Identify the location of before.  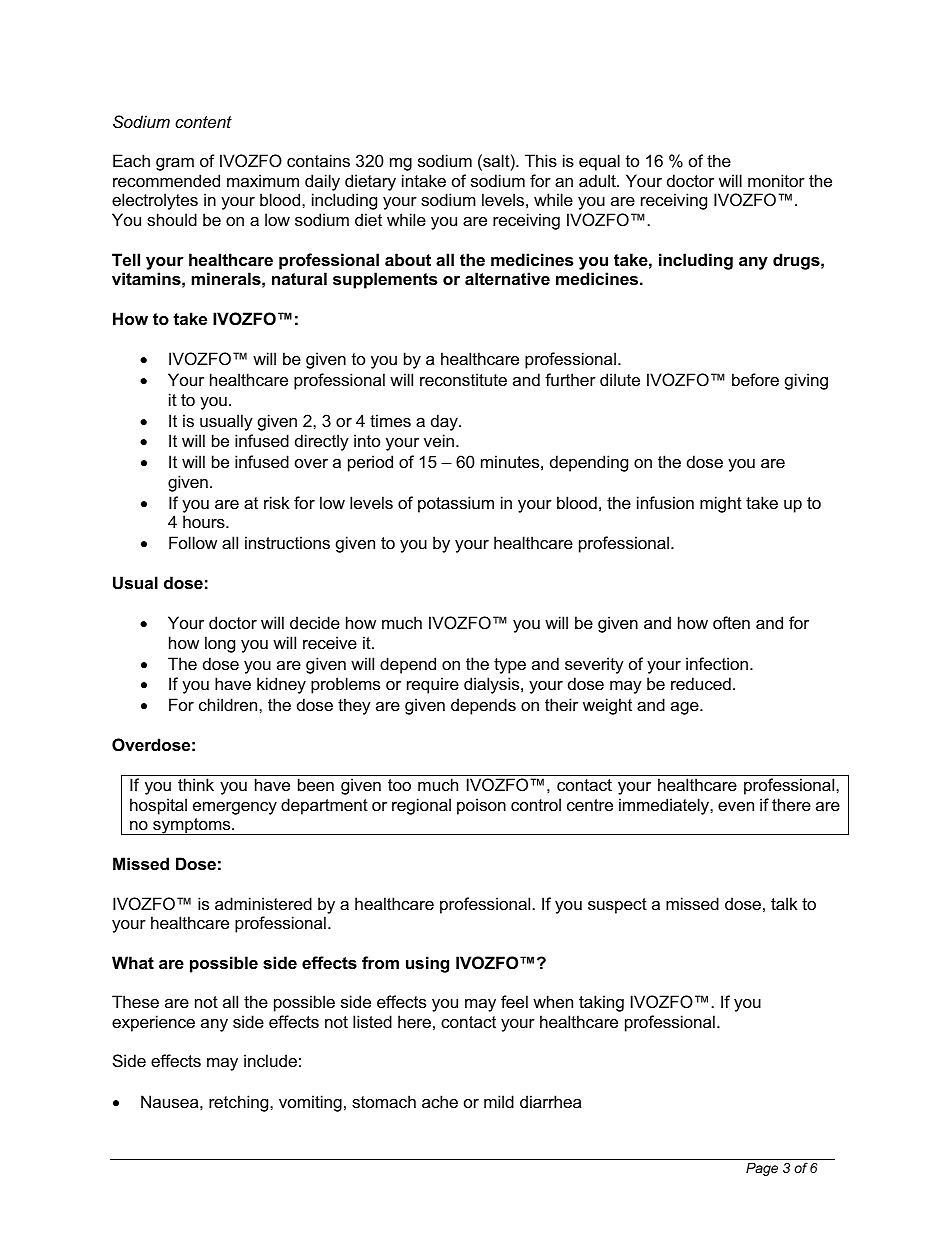
(755, 379).
